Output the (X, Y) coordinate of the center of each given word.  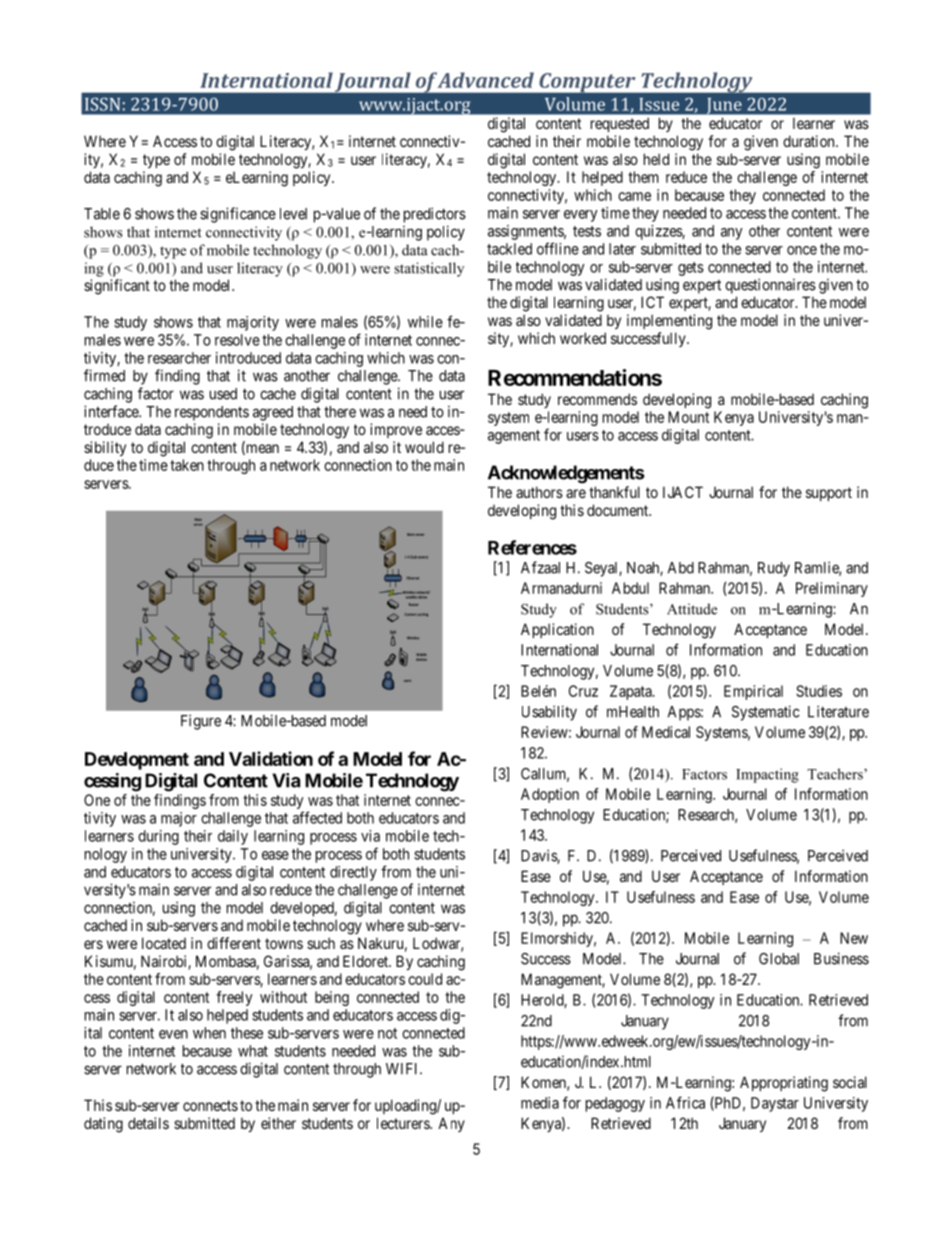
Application (557, 630)
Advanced (485, 80)
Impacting (767, 775)
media (540, 1103)
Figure (201, 722)
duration (810, 141)
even (173, 1034)
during (158, 837)
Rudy (774, 569)
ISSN (102, 104)
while (425, 322)
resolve (237, 340)
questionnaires (770, 286)
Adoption (550, 795)
